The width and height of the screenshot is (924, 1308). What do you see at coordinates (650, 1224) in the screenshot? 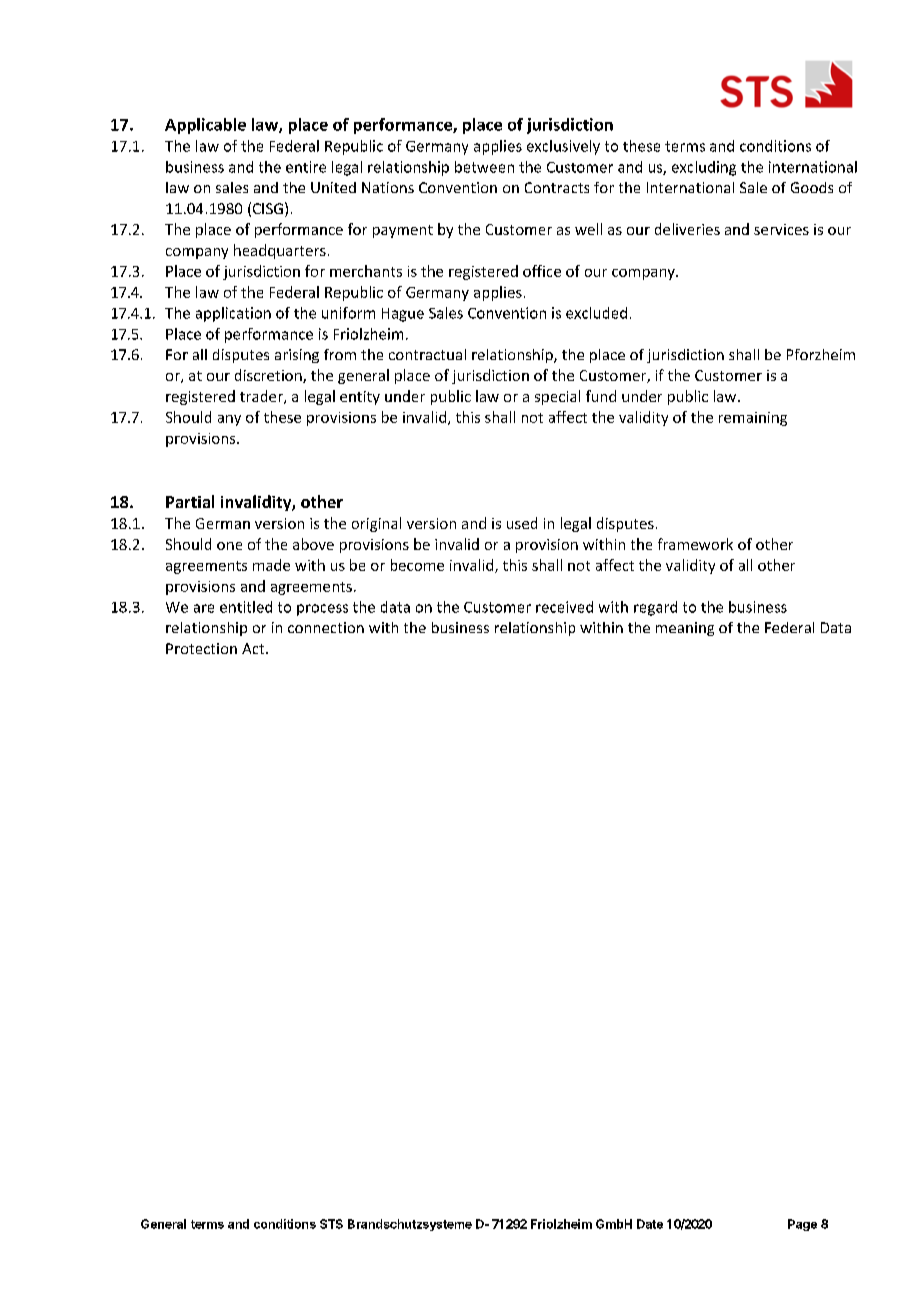
I see `Date` at bounding box center [650, 1224].
